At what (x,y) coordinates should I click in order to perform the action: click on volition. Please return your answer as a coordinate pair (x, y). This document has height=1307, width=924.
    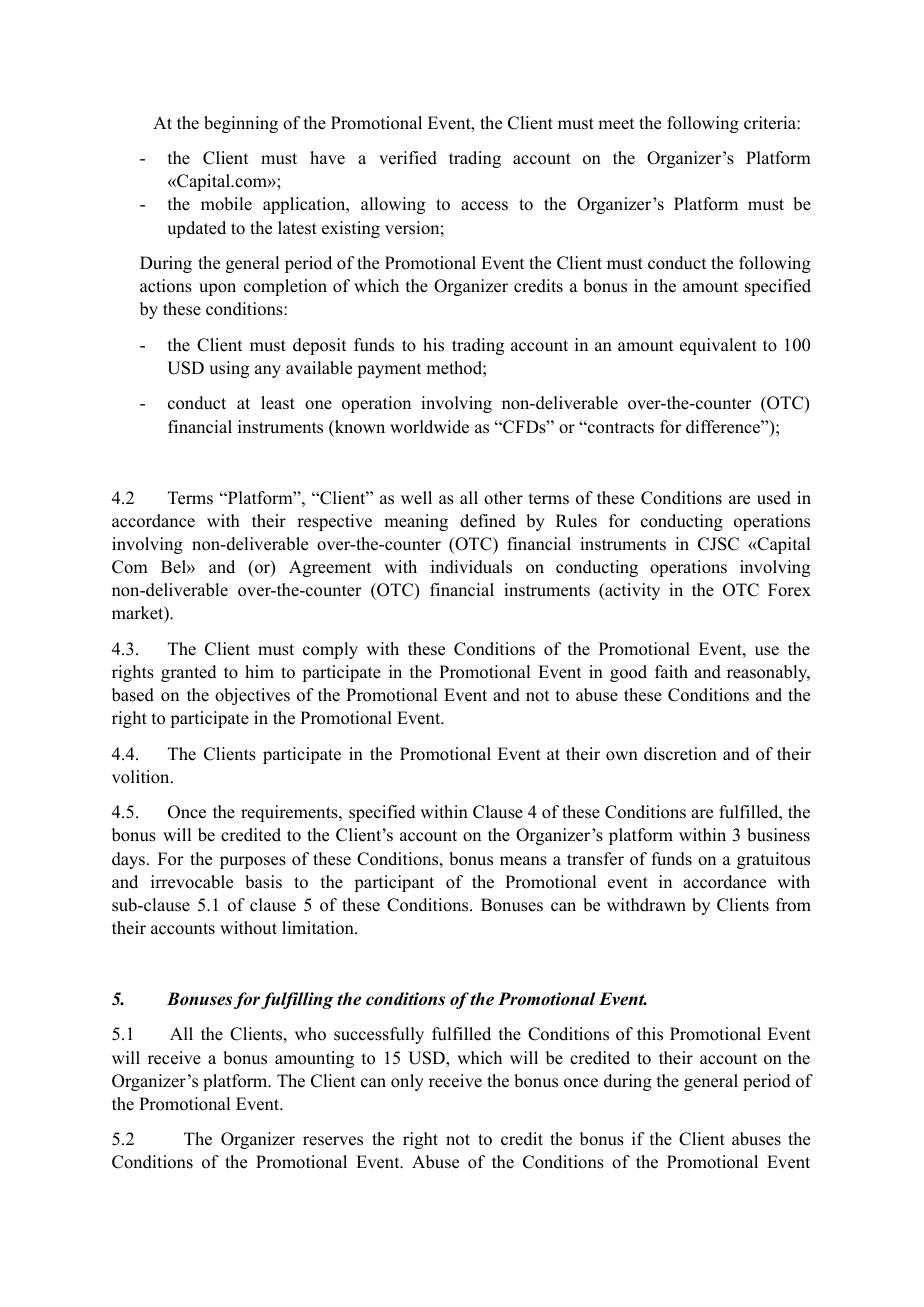
    Looking at the image, I should click on (142, 777).
